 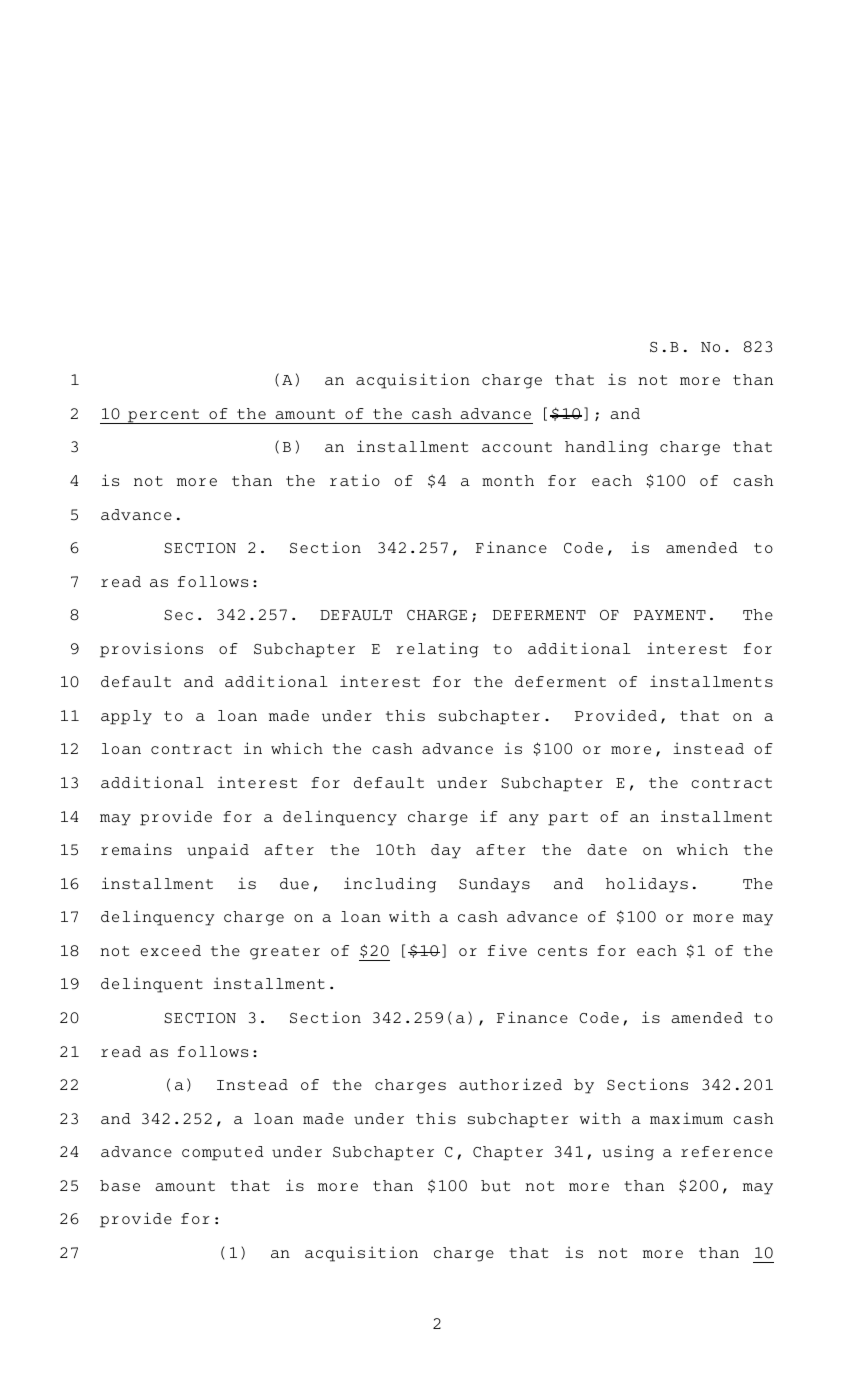 I want to click on five, so click(x=507, y=950).
